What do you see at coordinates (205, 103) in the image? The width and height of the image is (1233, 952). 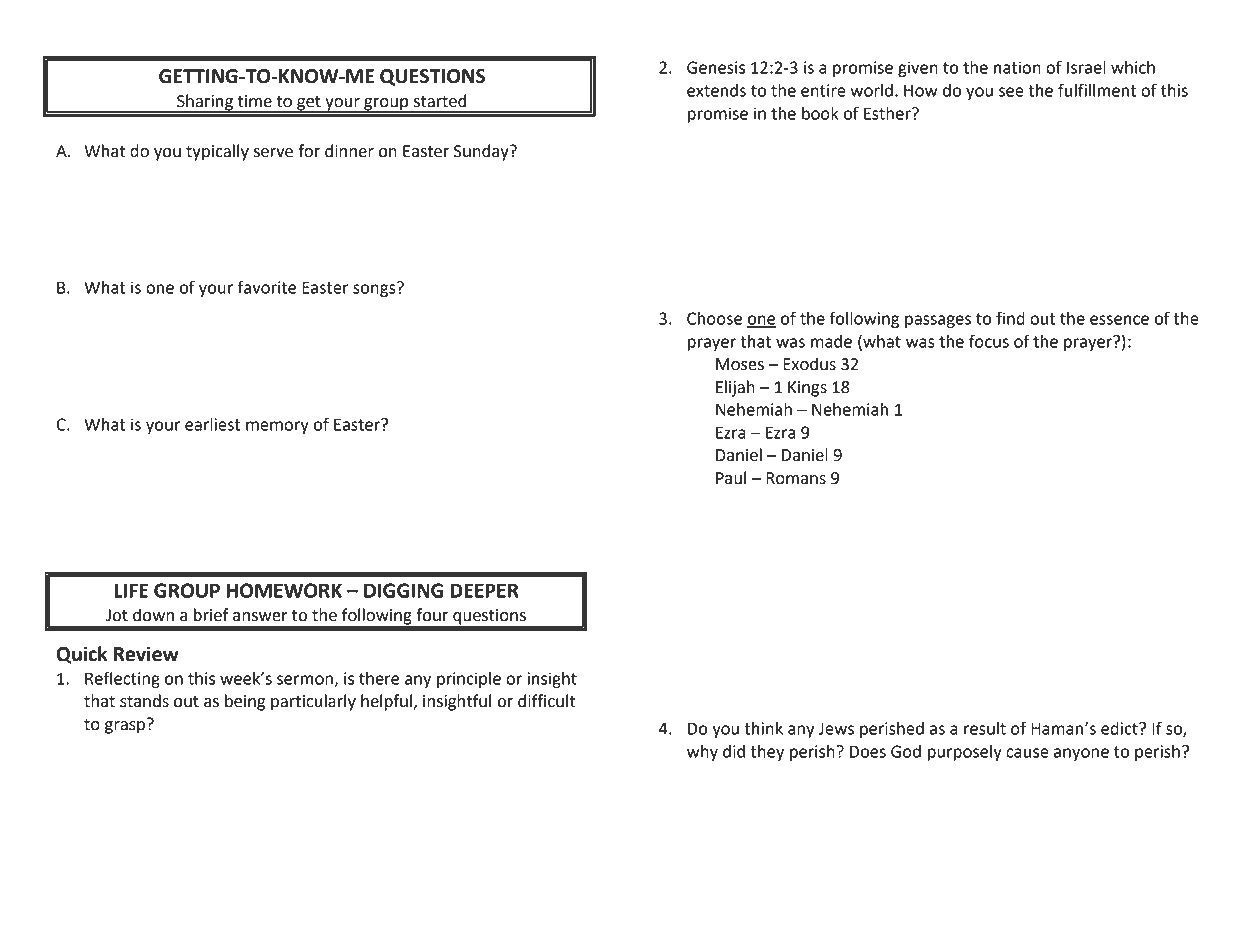 I see `Sharing` at bounding box center [205, 103].
